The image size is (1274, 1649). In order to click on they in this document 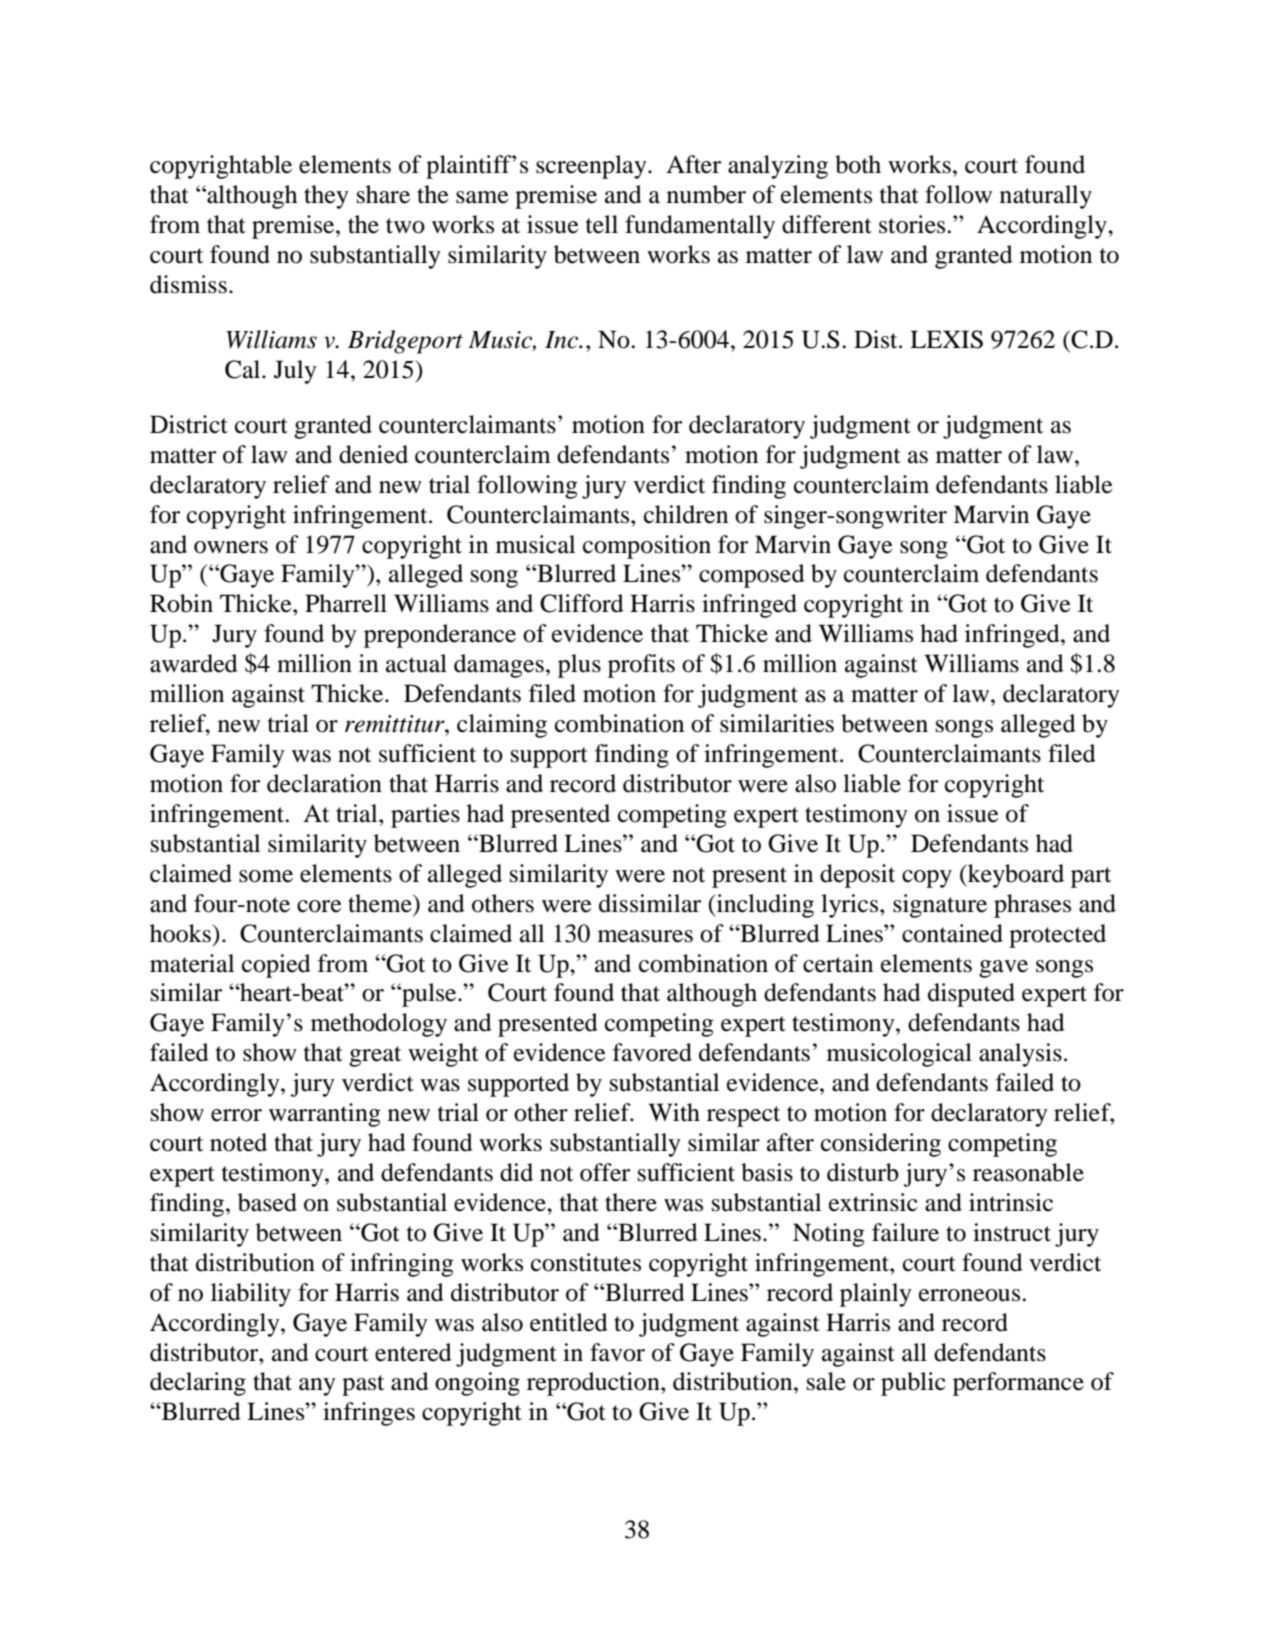, I will do `click(326, 197)`.
